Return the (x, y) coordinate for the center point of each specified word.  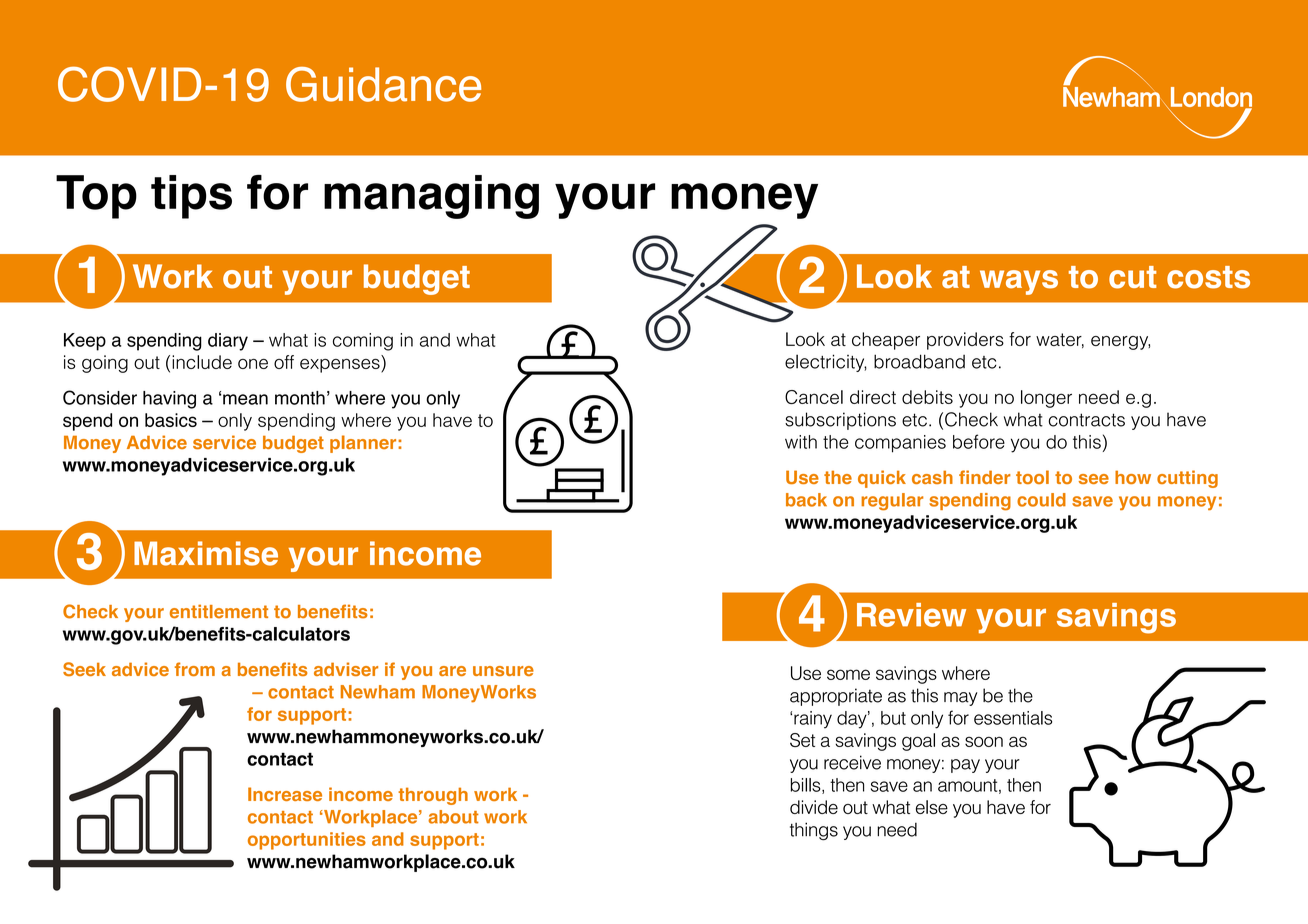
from (195, 669)
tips (191, 197)
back (806, 500)
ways (1019, 282)
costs (1208, 277)
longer (1046, 399)
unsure (503, 671)
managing (431, 197)
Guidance (383, 84)
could (1041, 500)
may (960, 699)
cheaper (886, 341)
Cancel (814, 397)
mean (245, 399)
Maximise (206, 553)
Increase (285, 794)
